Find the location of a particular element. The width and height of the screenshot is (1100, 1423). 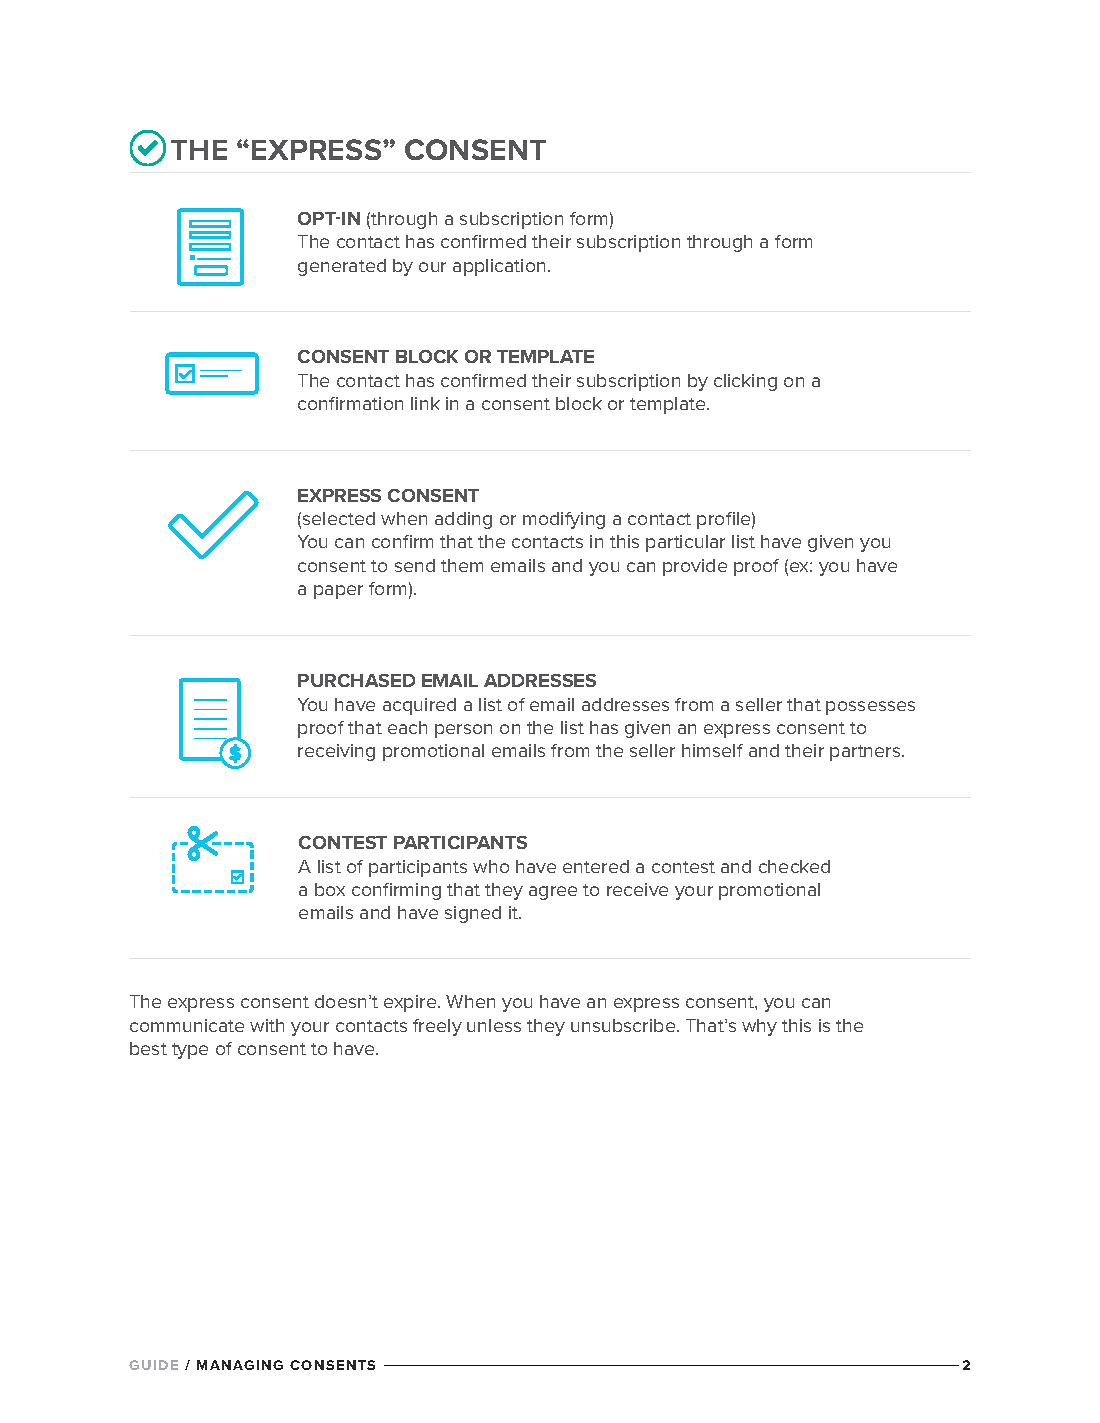

clicking is located at coordinates (745, 382).
